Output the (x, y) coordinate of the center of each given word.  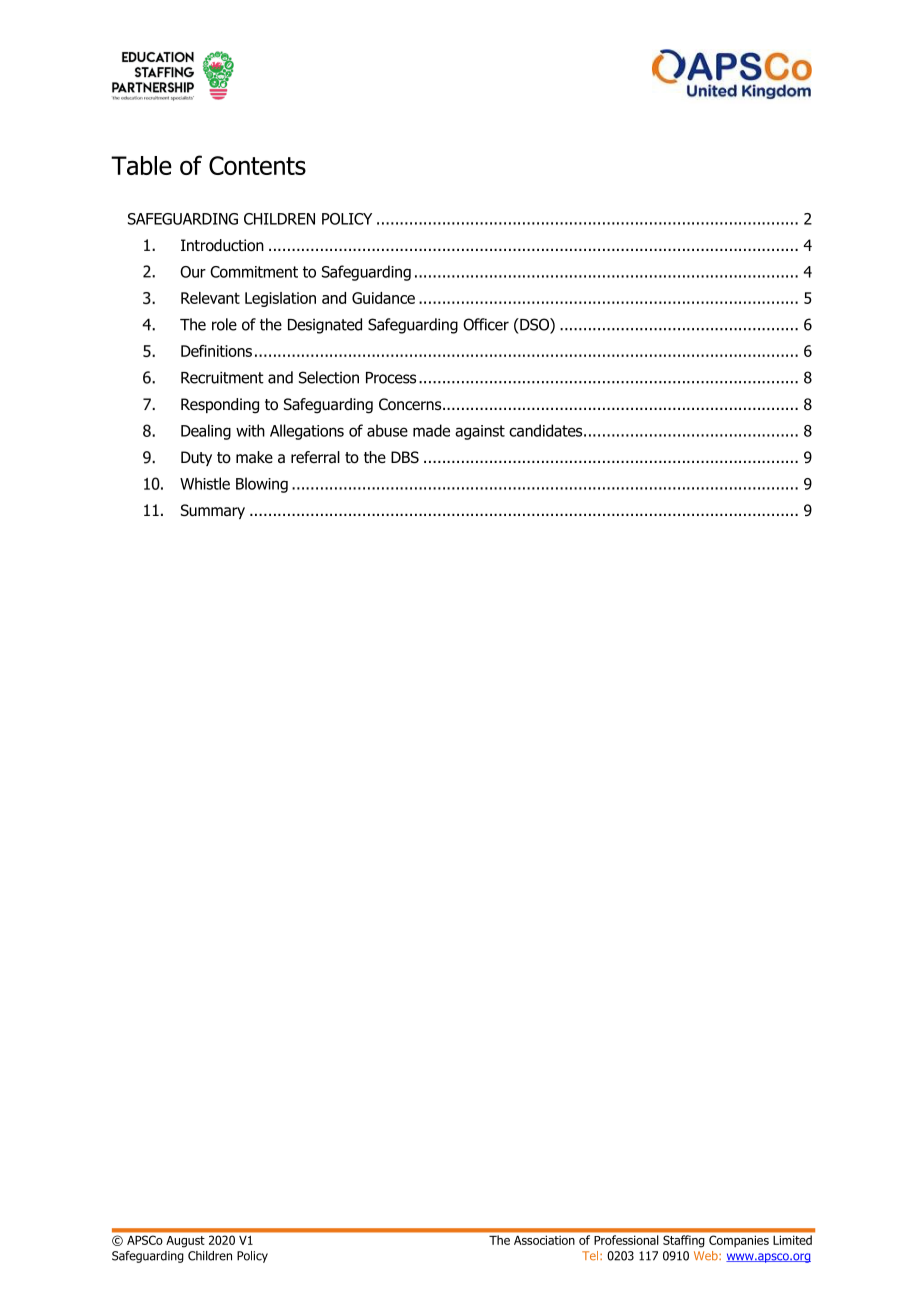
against (480, 432)
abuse (387, 430)
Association (544, 1240)
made (431, 430)
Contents (257, 165)
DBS (405, 457)
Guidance (383, 298)
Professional (626, 1240)
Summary (213, 511)
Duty (196, 458)
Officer (486, 324)
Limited (792, 1240)
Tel (591, 1256)
